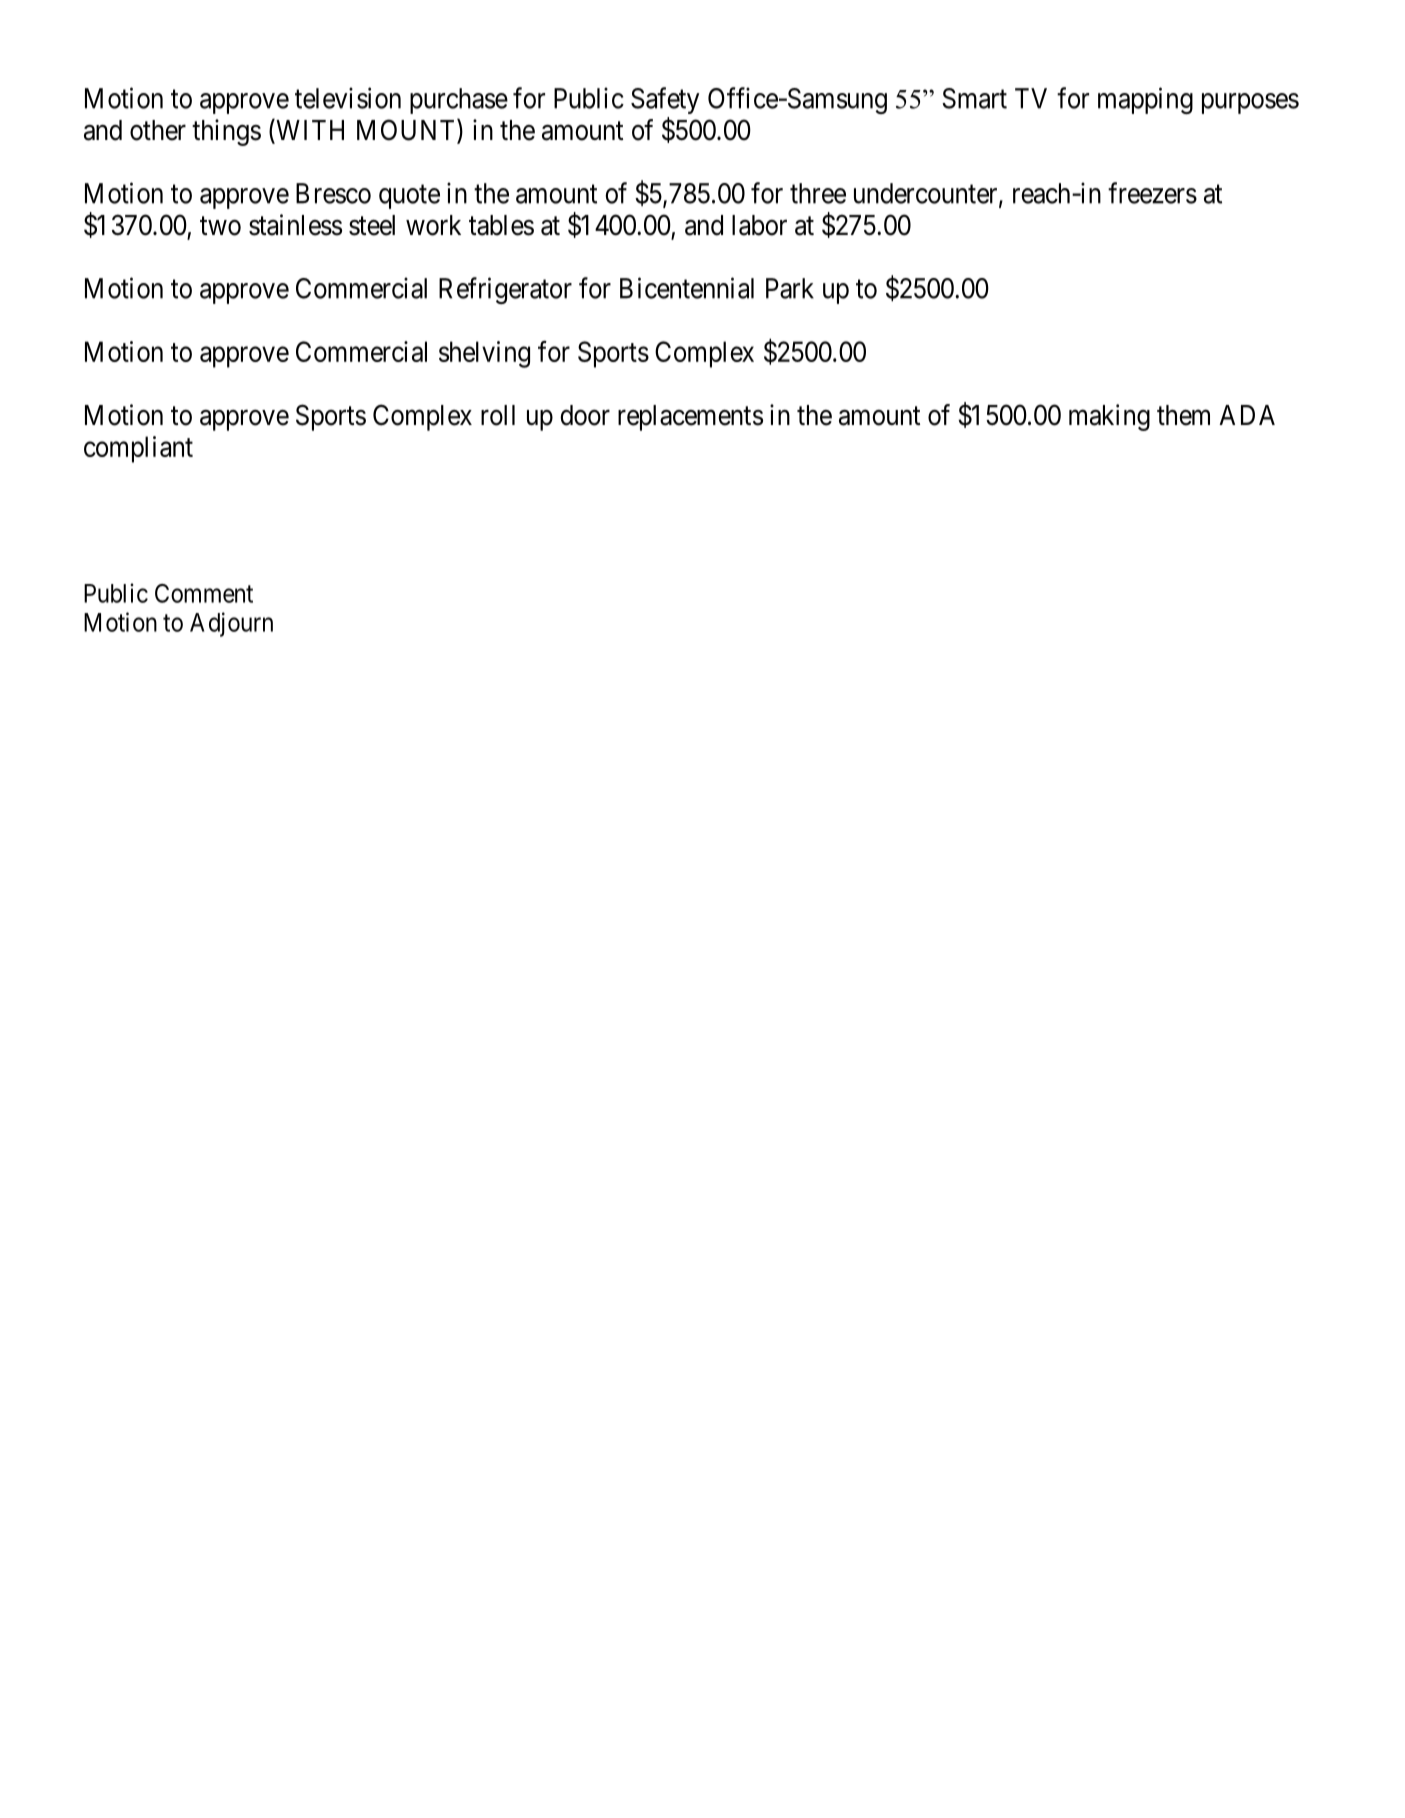 Image resolution: width=1405 pixels, height=1818 pixels. Describe the element at coordinates (204, 593) in the image. I see `Comment` at that location.
